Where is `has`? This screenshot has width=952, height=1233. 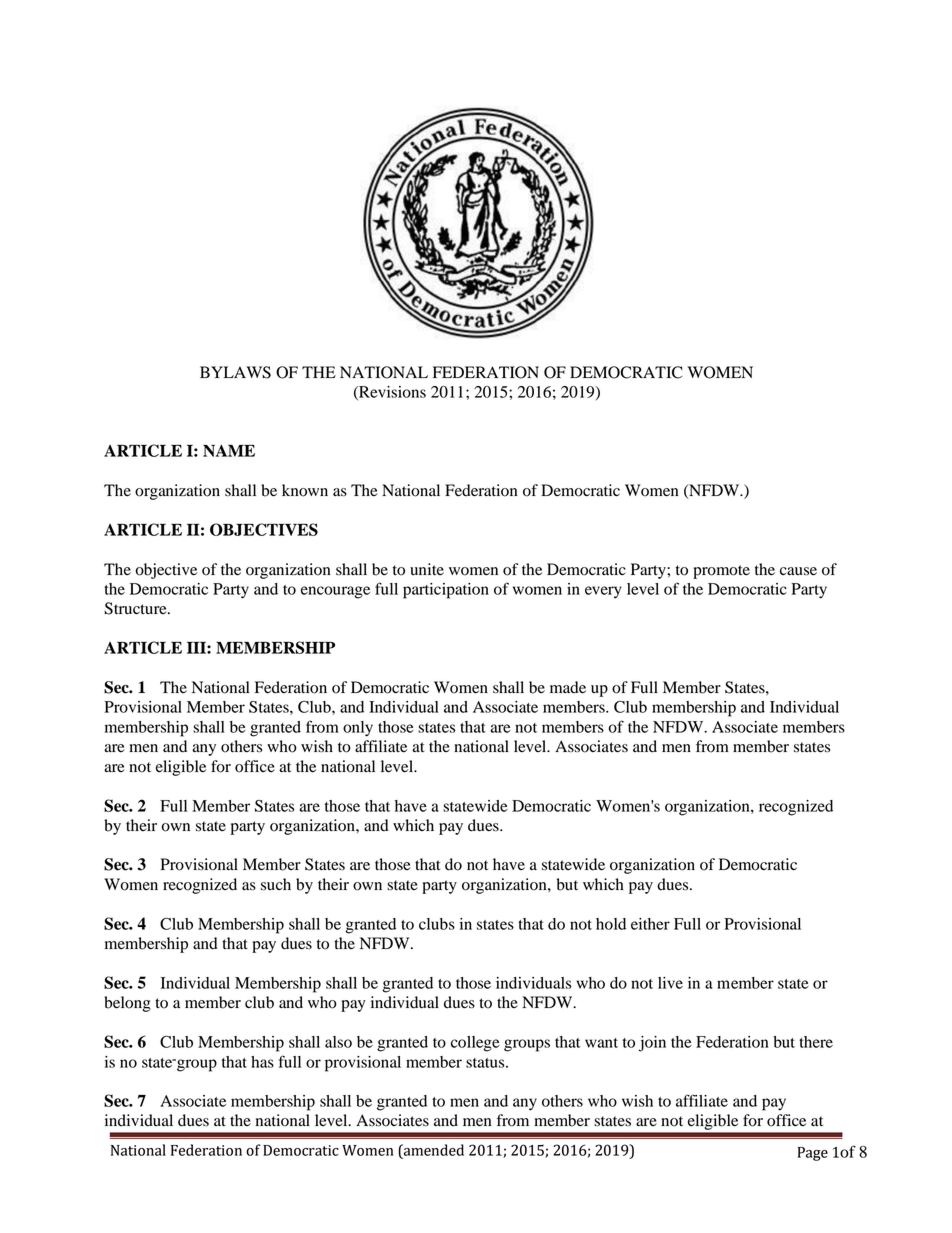 has is located at coordinates (262, 1062).
